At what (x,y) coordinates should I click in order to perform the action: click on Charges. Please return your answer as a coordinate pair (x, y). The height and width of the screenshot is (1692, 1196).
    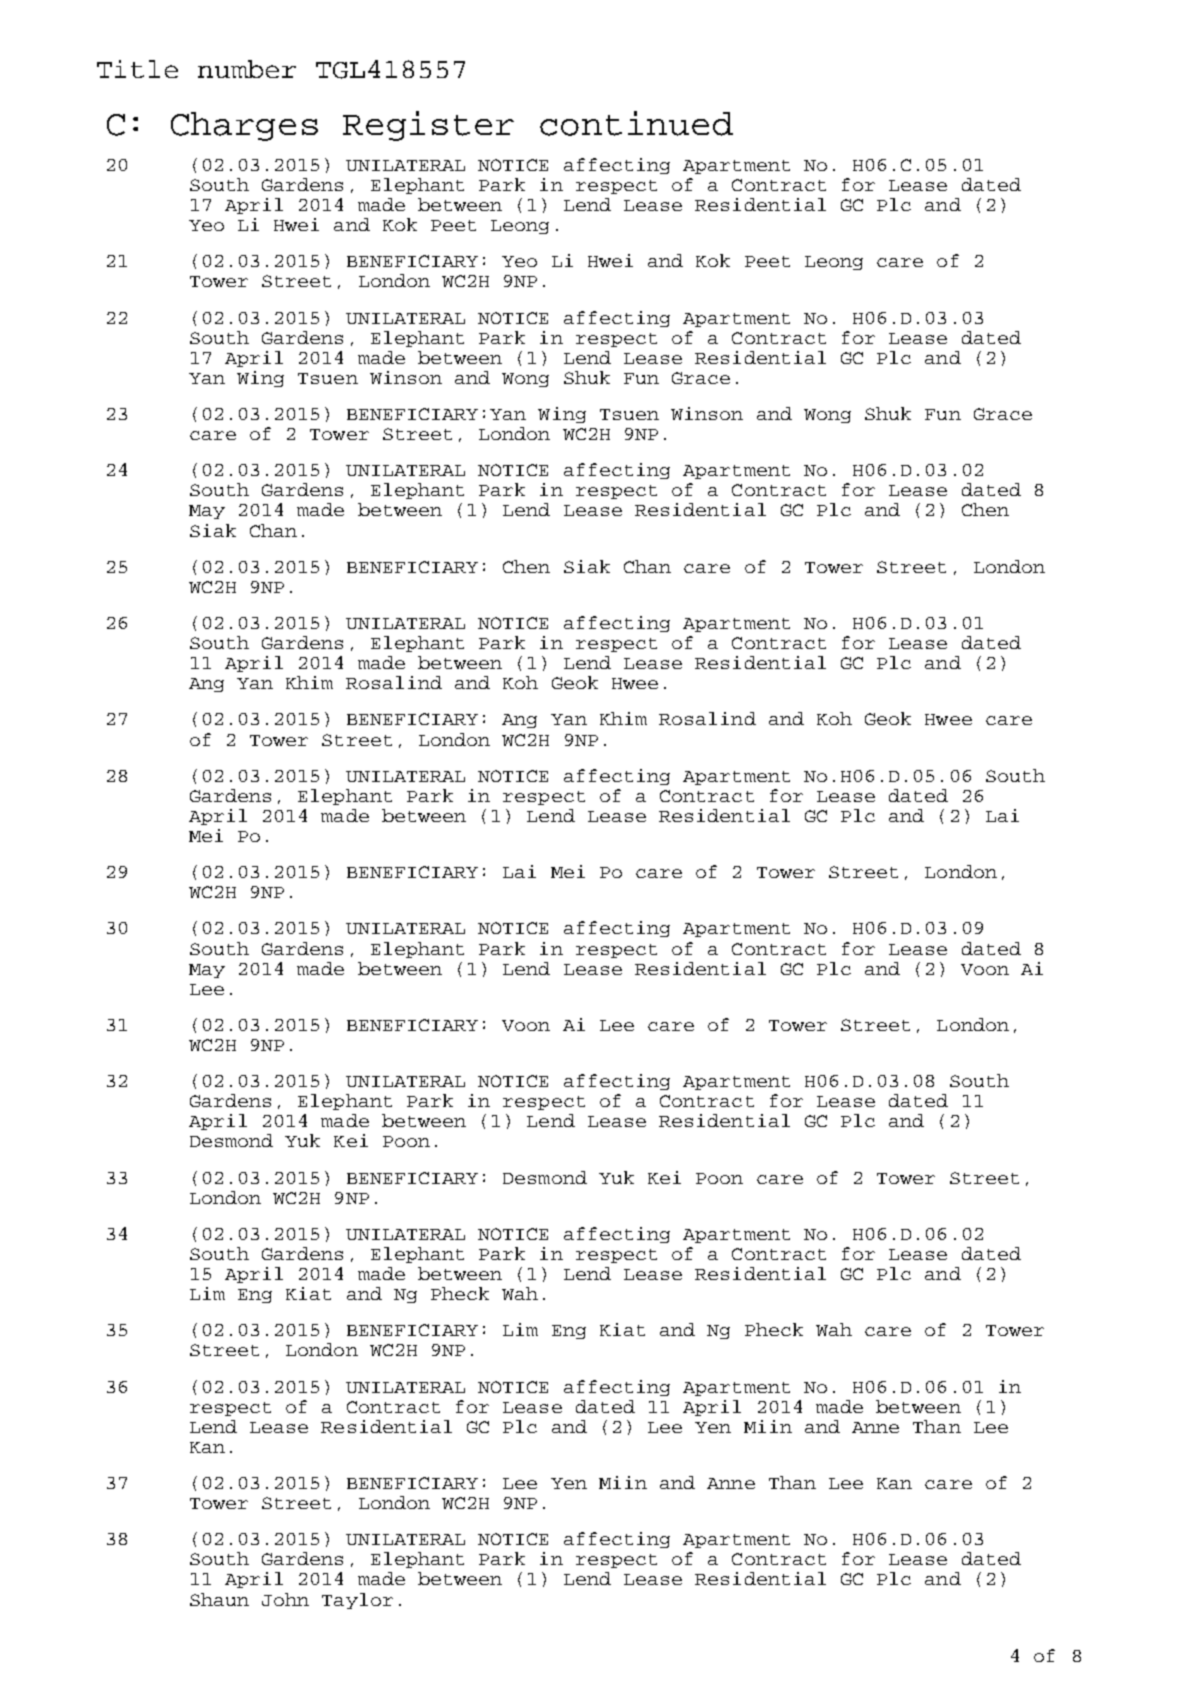
    Looking at the image, I should click on (244, 126).
